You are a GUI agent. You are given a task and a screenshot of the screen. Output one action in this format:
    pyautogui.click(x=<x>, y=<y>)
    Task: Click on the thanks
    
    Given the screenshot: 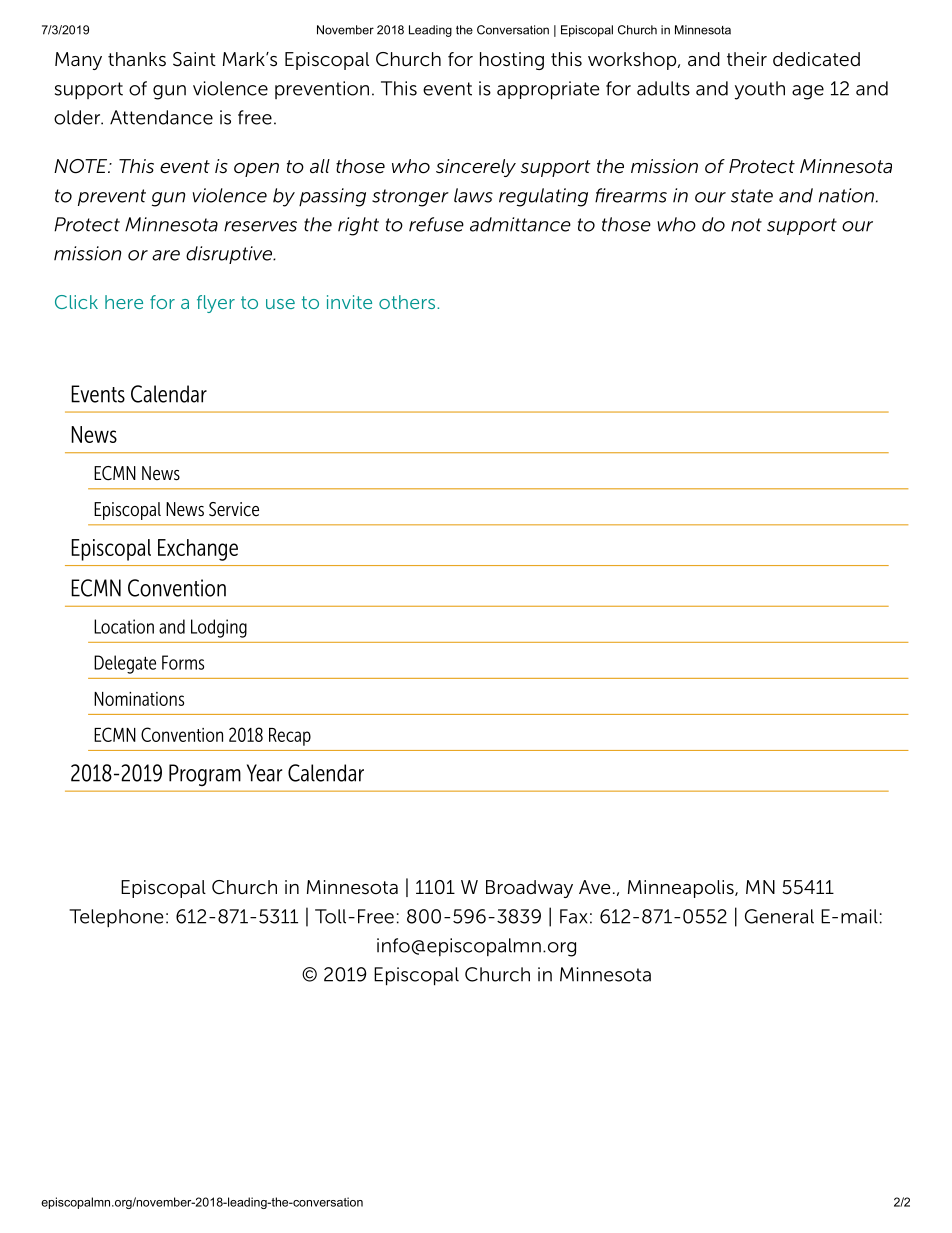 What is the action you would take?
    pyautogui.click(x=137, y=59)
